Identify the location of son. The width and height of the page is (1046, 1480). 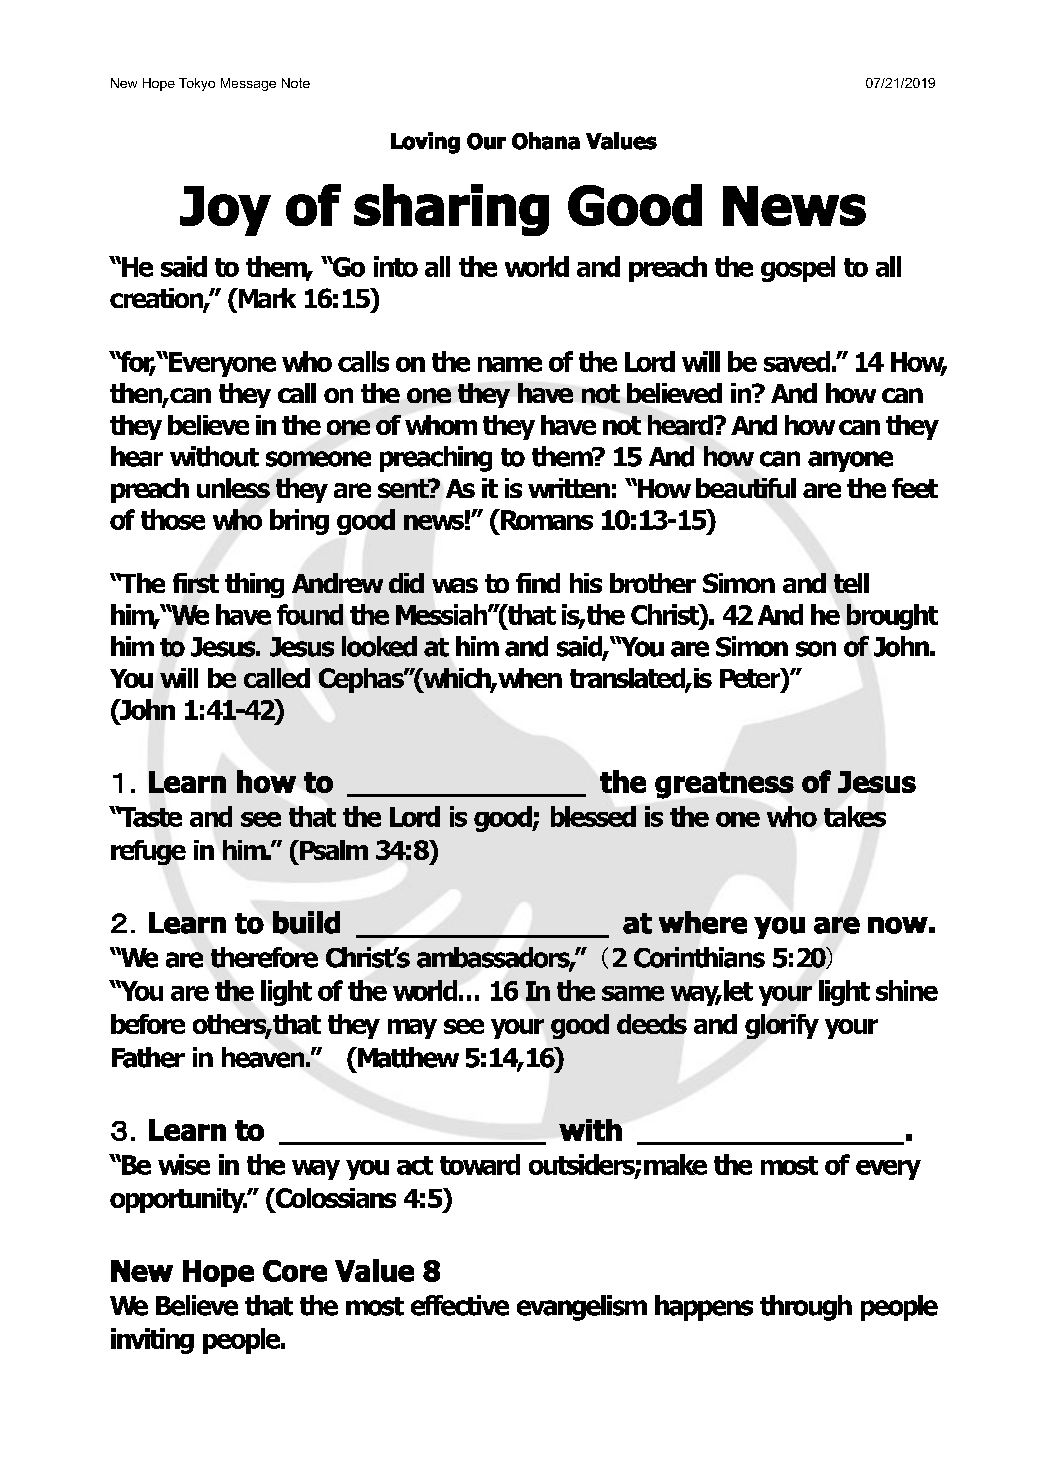
(816, 649).
